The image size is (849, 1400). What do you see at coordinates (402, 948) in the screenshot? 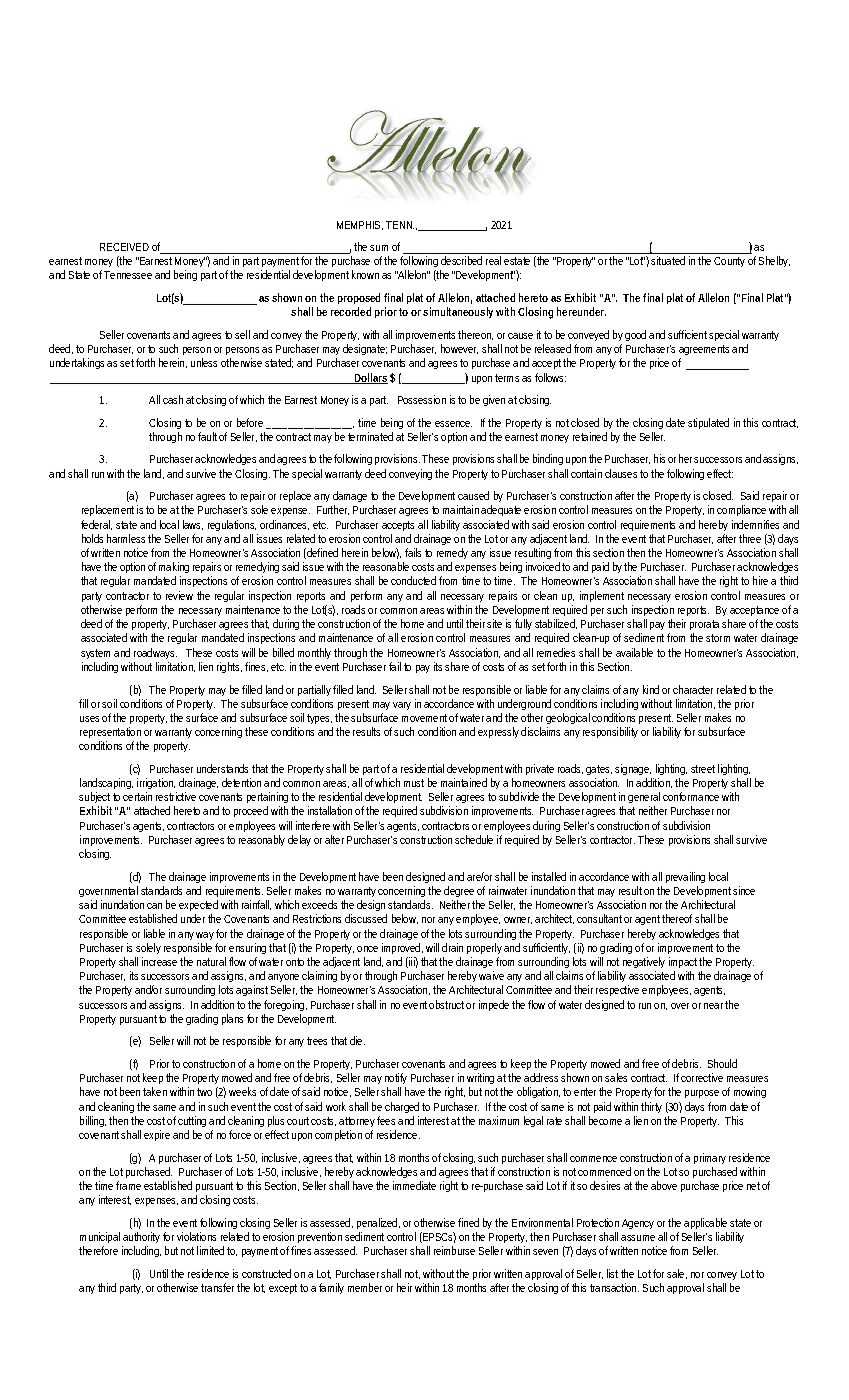
I see `improved` at bounding box center [402, 948].
